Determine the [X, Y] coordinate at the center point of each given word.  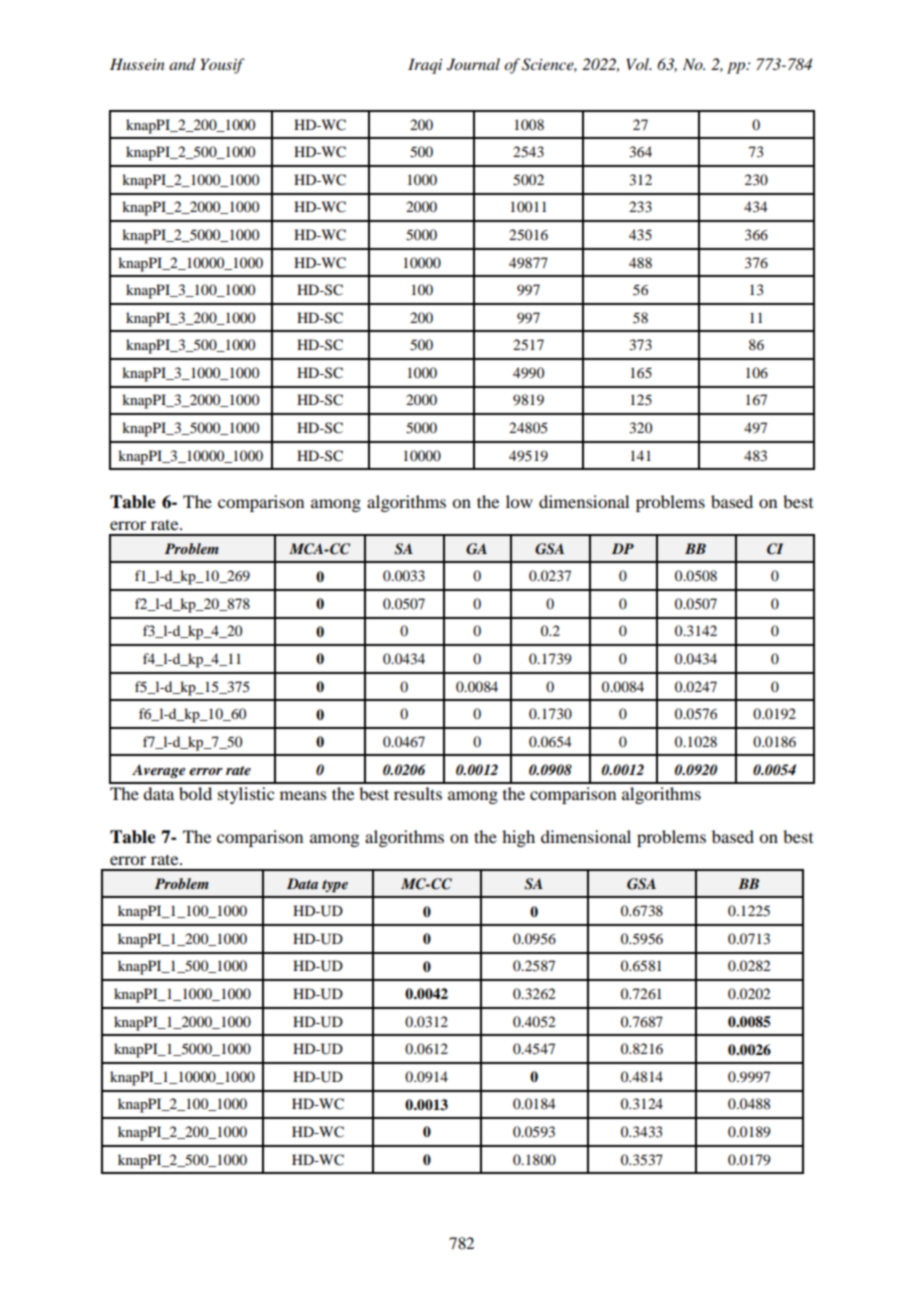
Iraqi [425, 66]
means [303, 795]
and [182, 64]
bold [195, 793]
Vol [639, 64]
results [418, 793]
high [518, 838]
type [335, 886]
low [519, 501]
